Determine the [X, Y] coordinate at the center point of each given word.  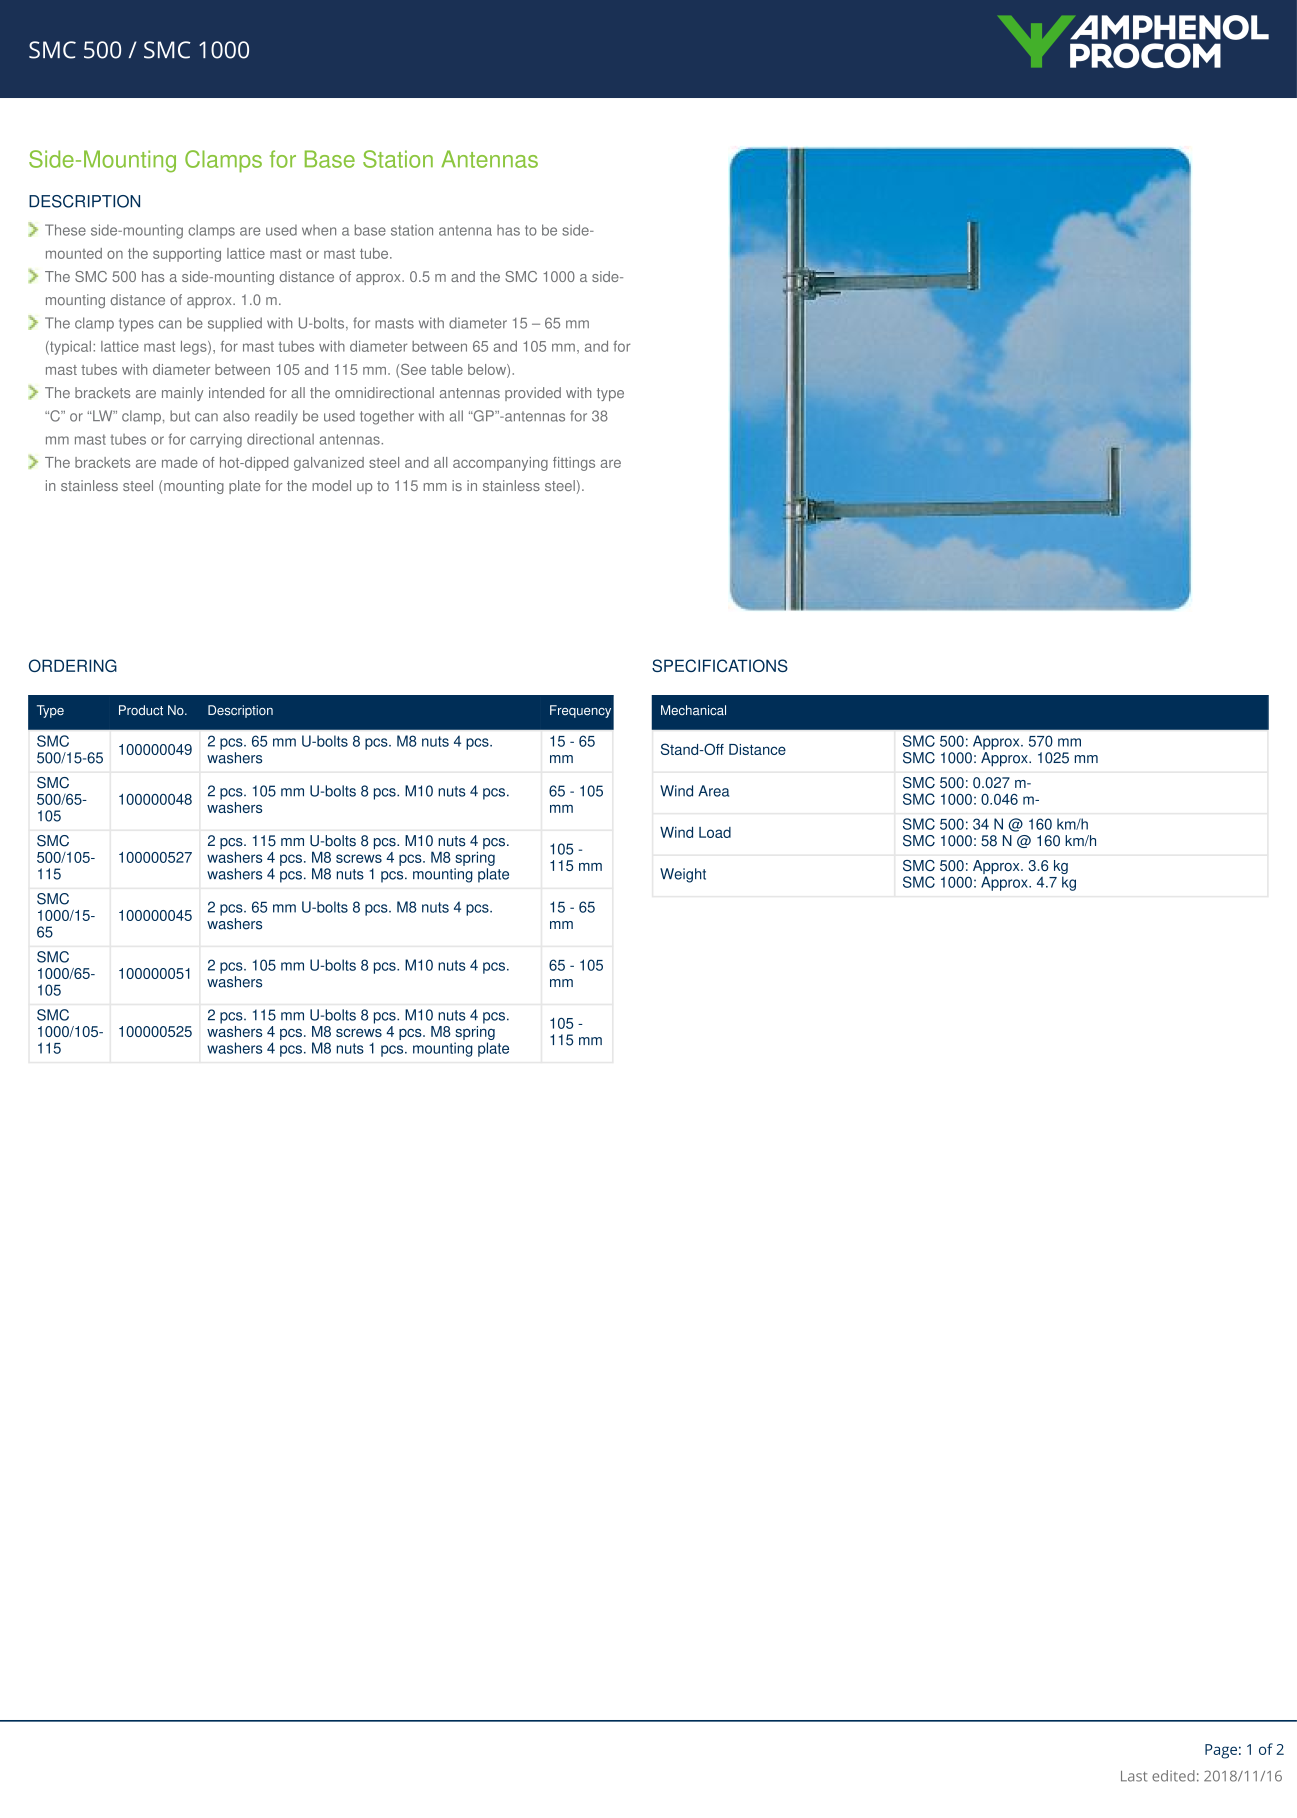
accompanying [500, 464]
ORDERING [73, 665]
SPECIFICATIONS [720, 665]
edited [1173, 1776]
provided [533, 394]
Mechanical [693, 710]
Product [141, 710]
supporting [187, 255]
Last [1134, 1776]
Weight [683, 875]
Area [713, 791]
